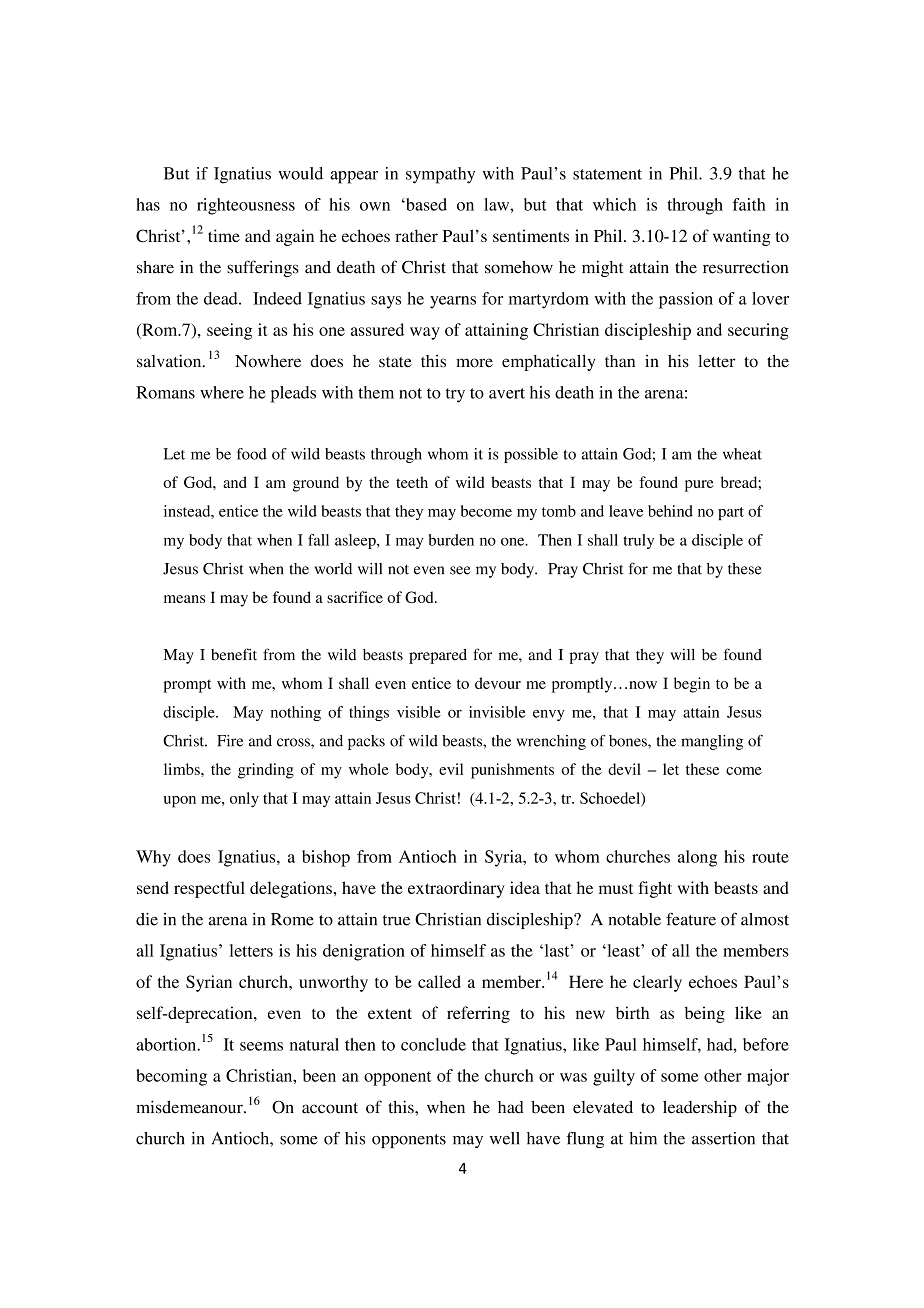  I want to click on benefit, so click(234, 654).
